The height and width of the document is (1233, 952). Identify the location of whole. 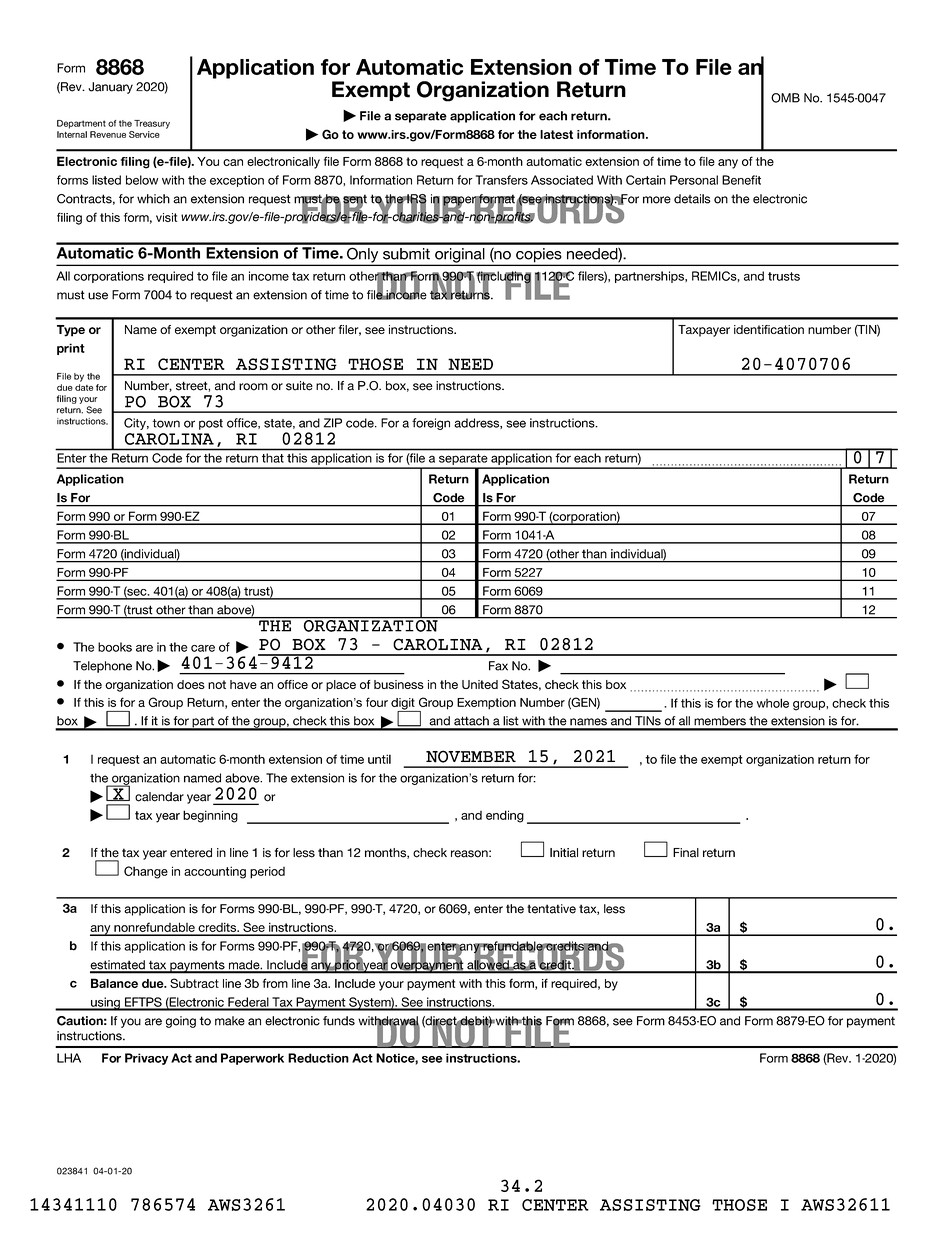
(773, 703).
